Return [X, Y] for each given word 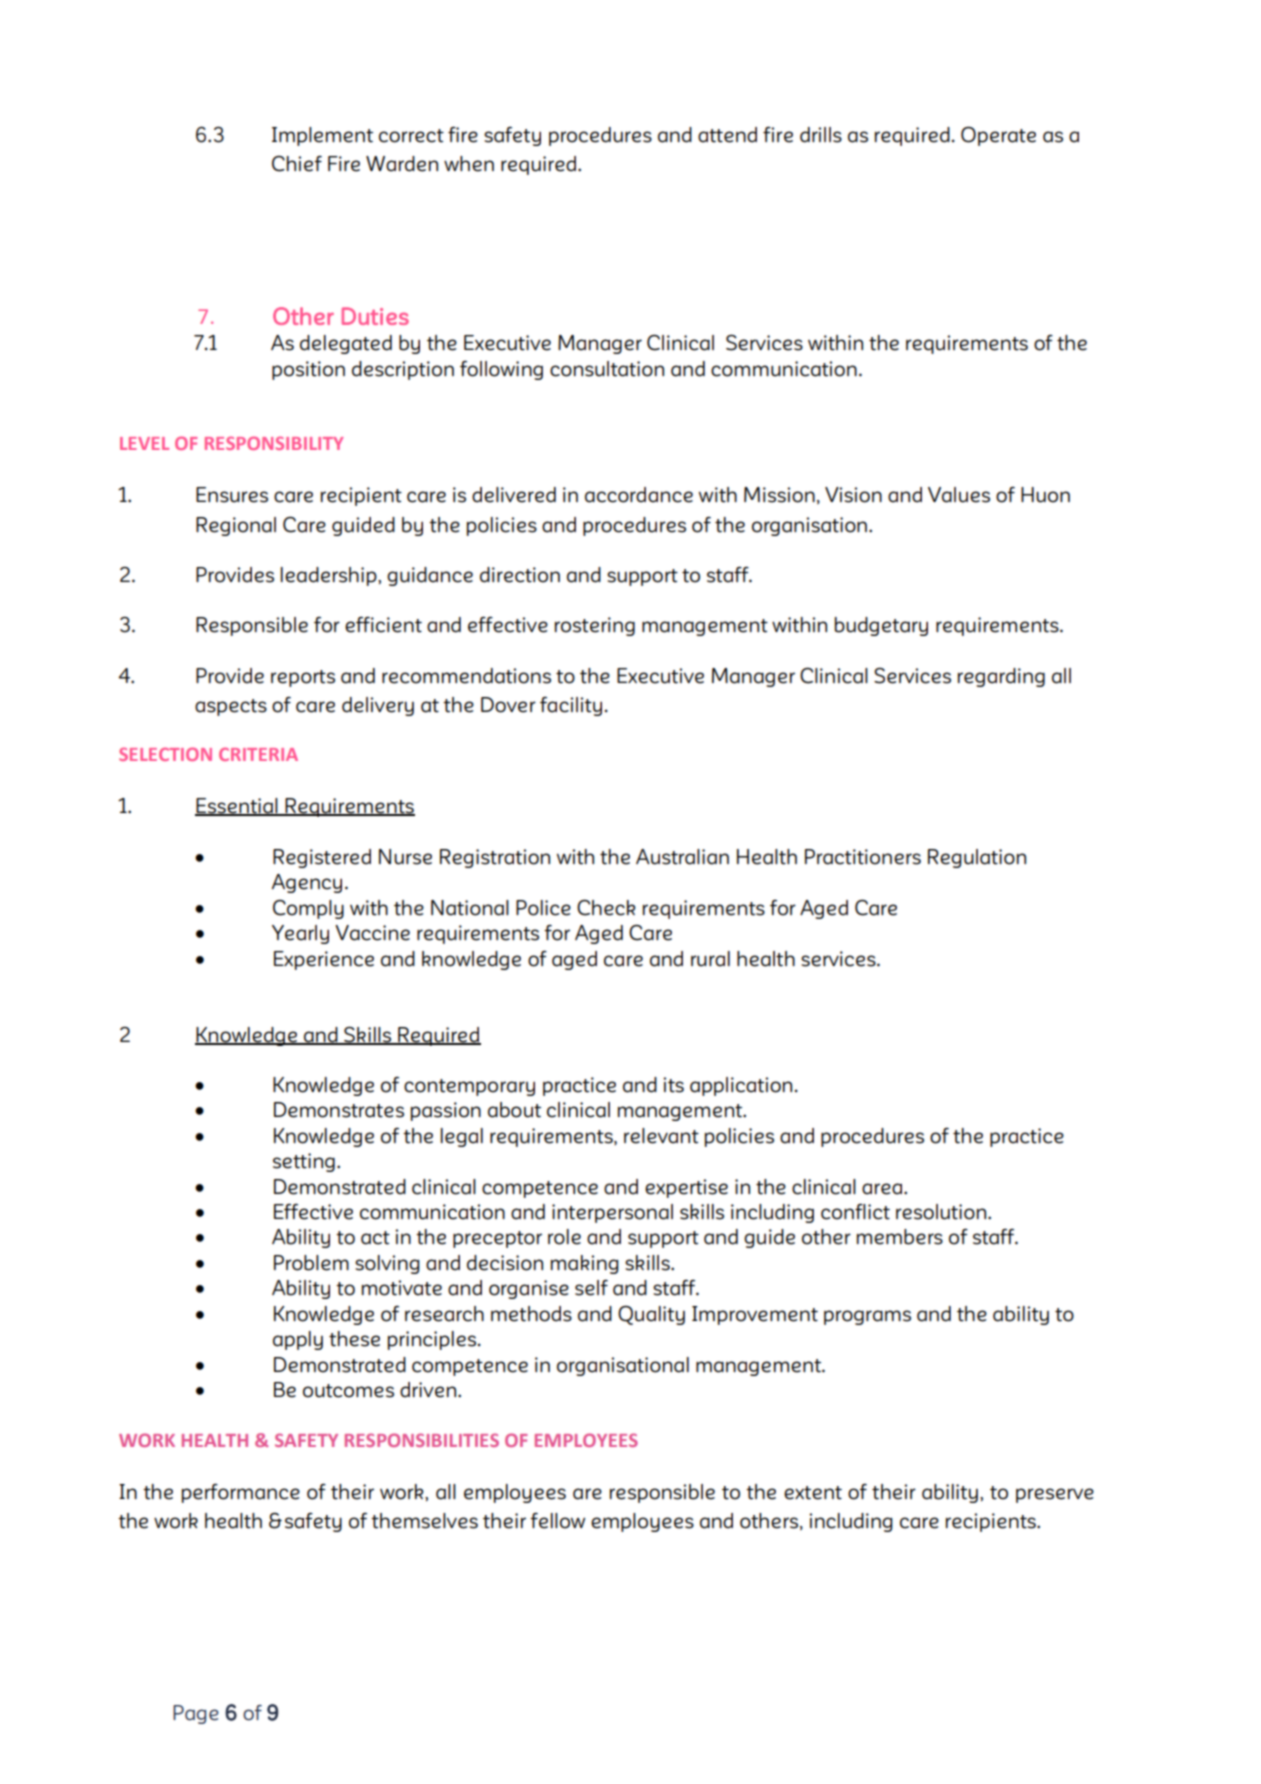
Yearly [300, 934]
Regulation [977, 858]
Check [606, 908]
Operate [998, 136]
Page [196, 1714]
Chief [297, 164]
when [469, 164]
